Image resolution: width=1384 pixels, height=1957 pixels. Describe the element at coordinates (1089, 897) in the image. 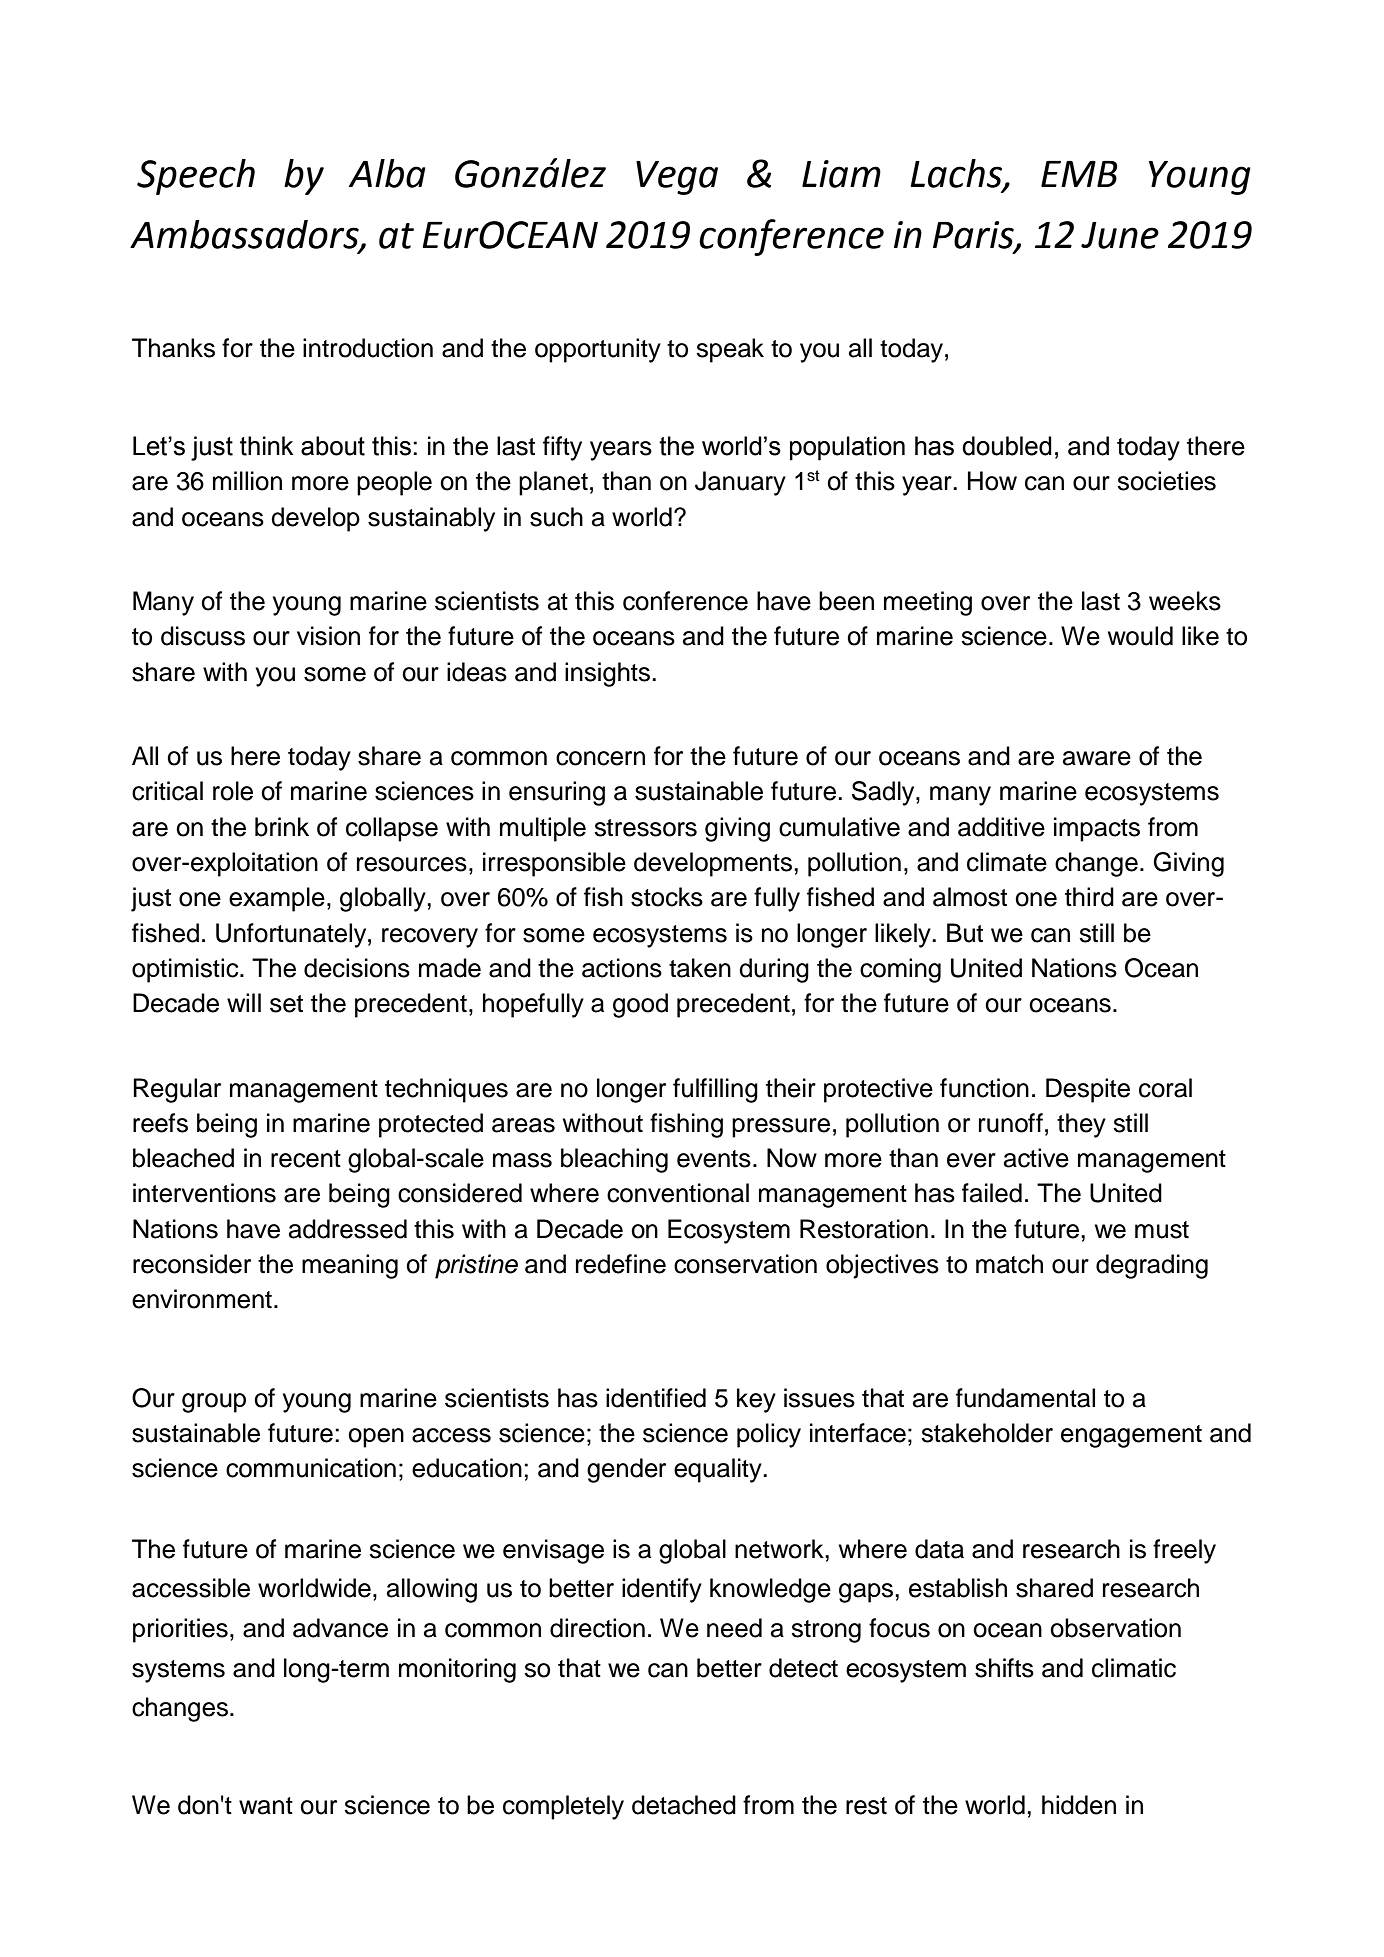

I see `third` at that location.
